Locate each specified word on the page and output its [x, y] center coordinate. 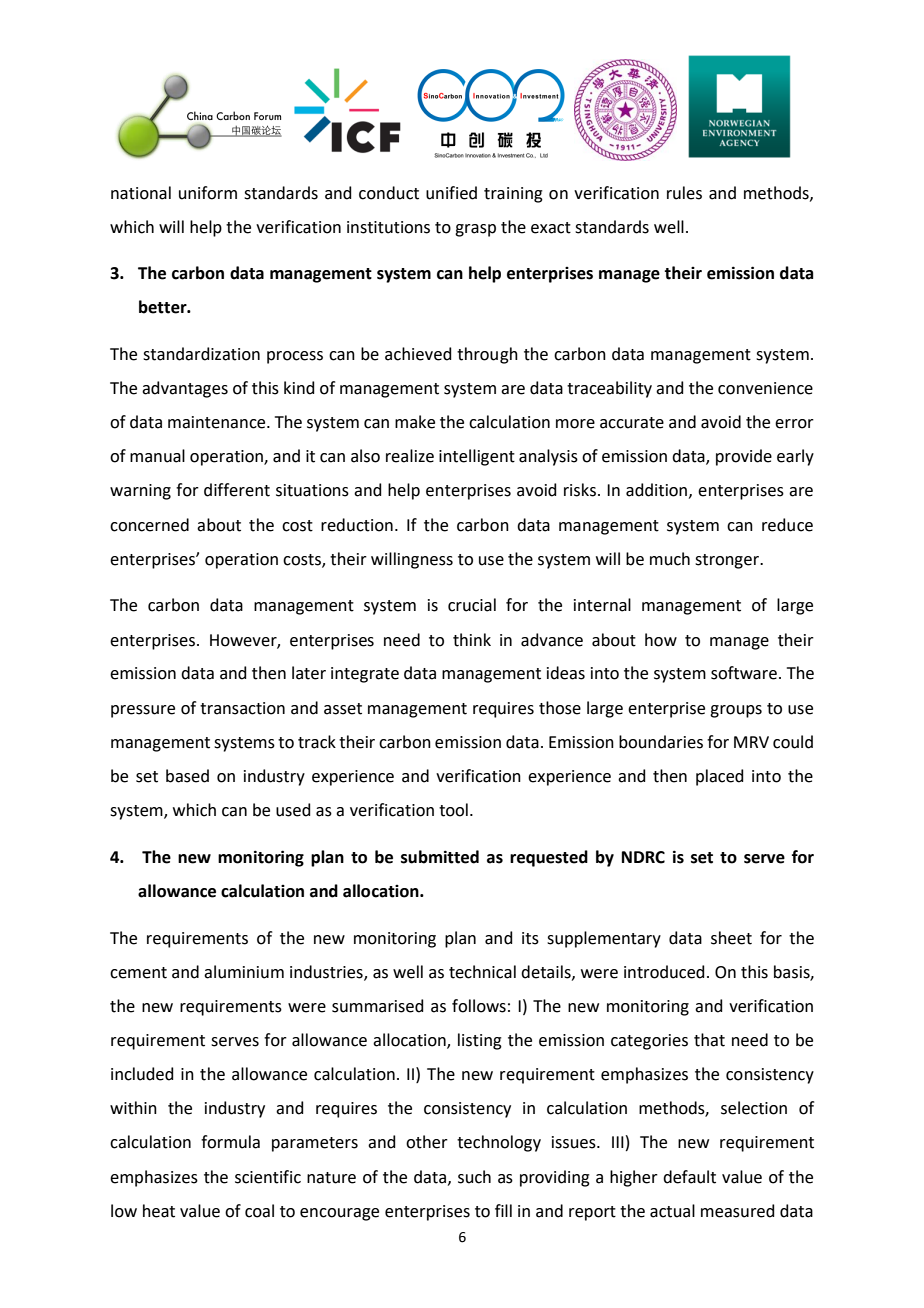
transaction [242, 708]
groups [736, 711]
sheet [731, 938]
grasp [475, 230]
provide [744, 457]
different [237, 490]
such [474, 1177]
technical [482, 972]
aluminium [244, 972]
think [472, 640]
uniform [208, 193]
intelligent [477, 457]
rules [684, 193]
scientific [268, 1177]
